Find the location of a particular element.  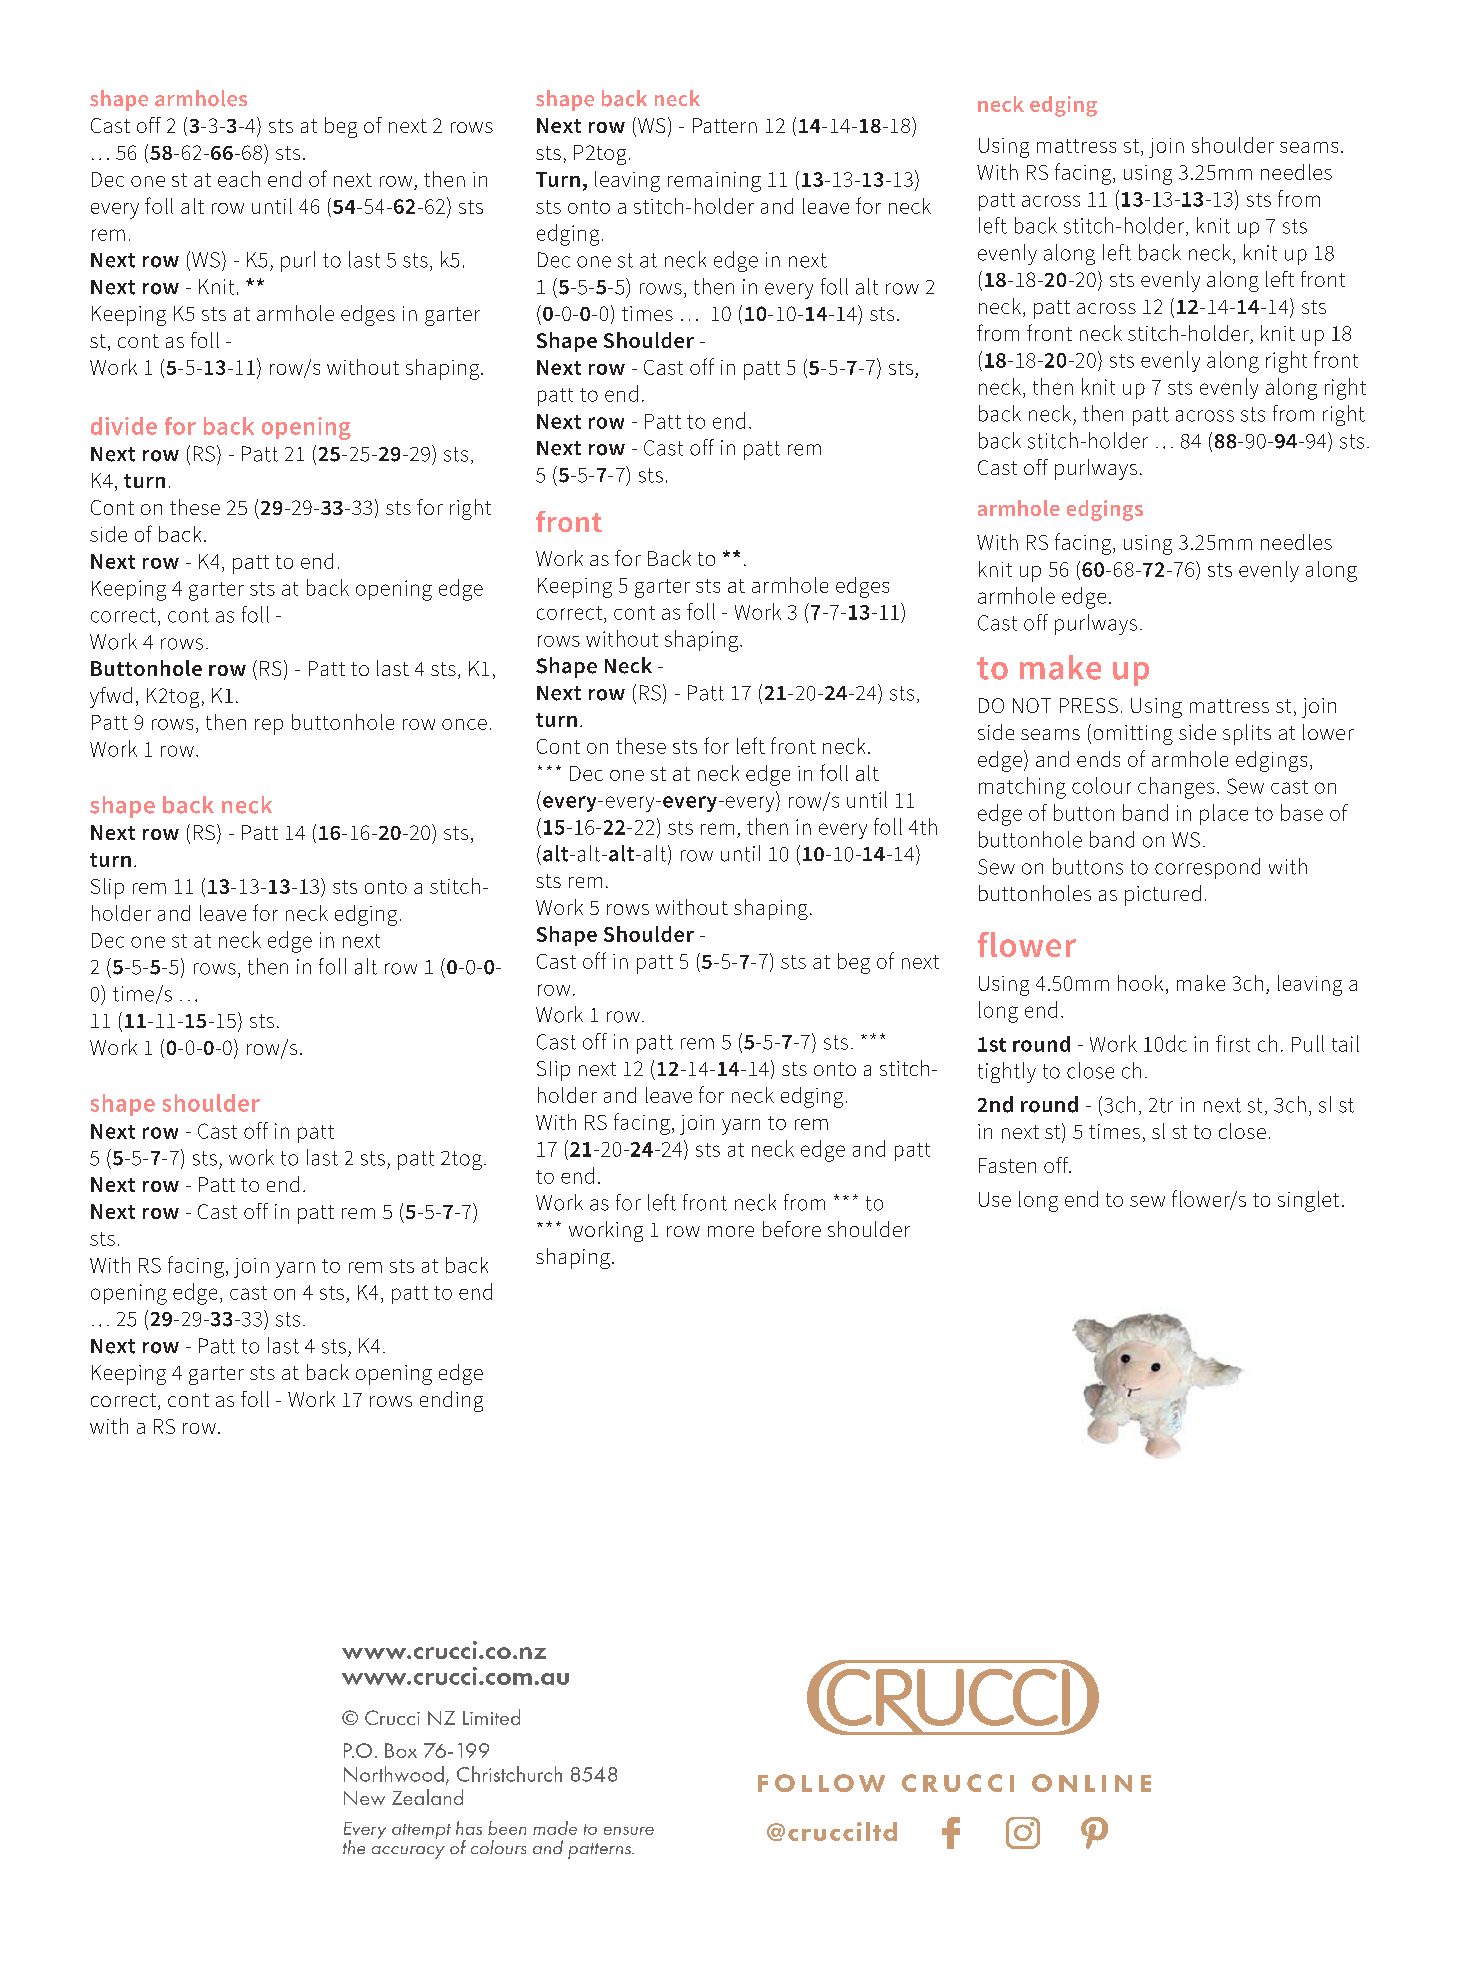

tightly is located at coordinates (1007, 1072).
